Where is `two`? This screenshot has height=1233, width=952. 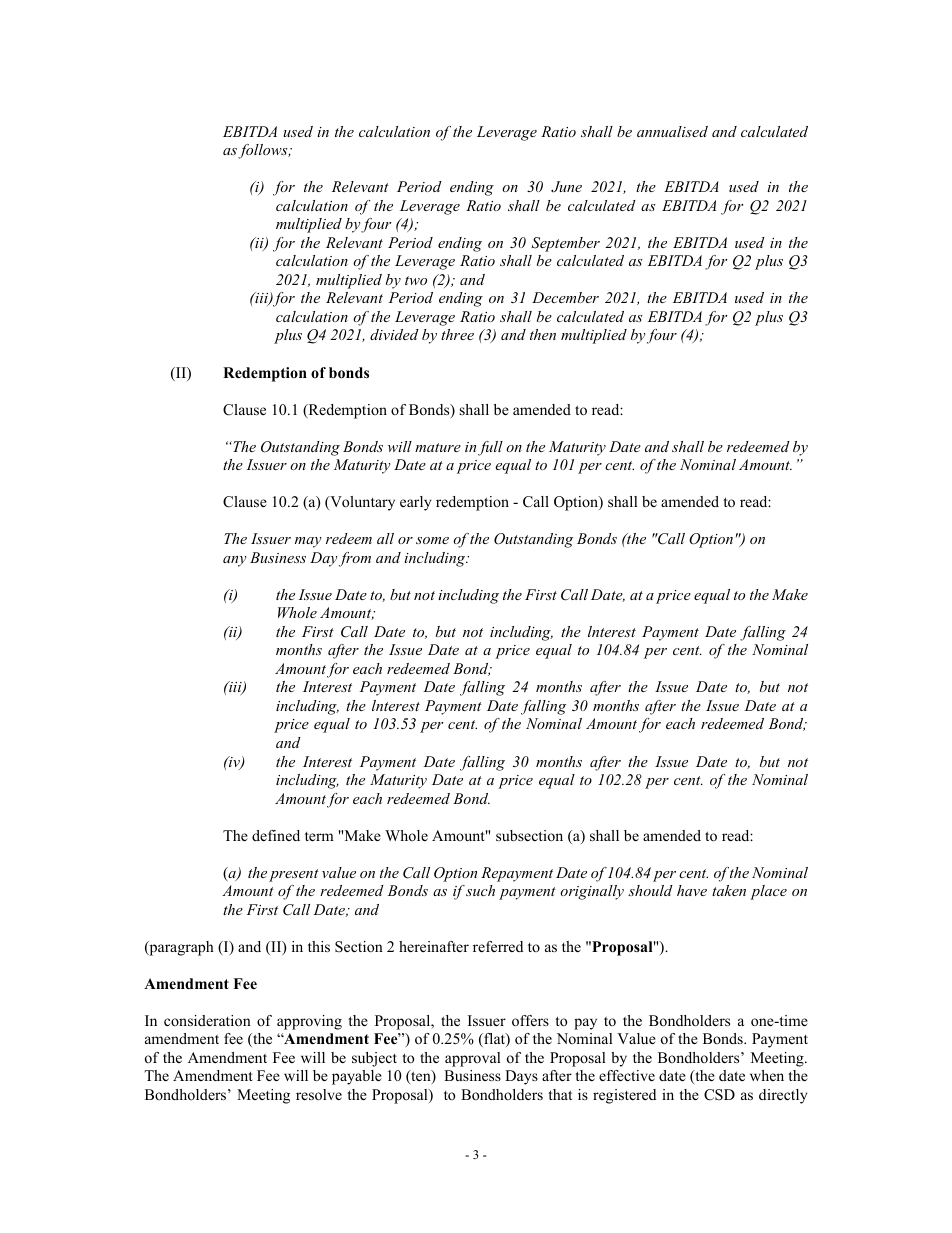
two is located at coordinates (416, 280).
